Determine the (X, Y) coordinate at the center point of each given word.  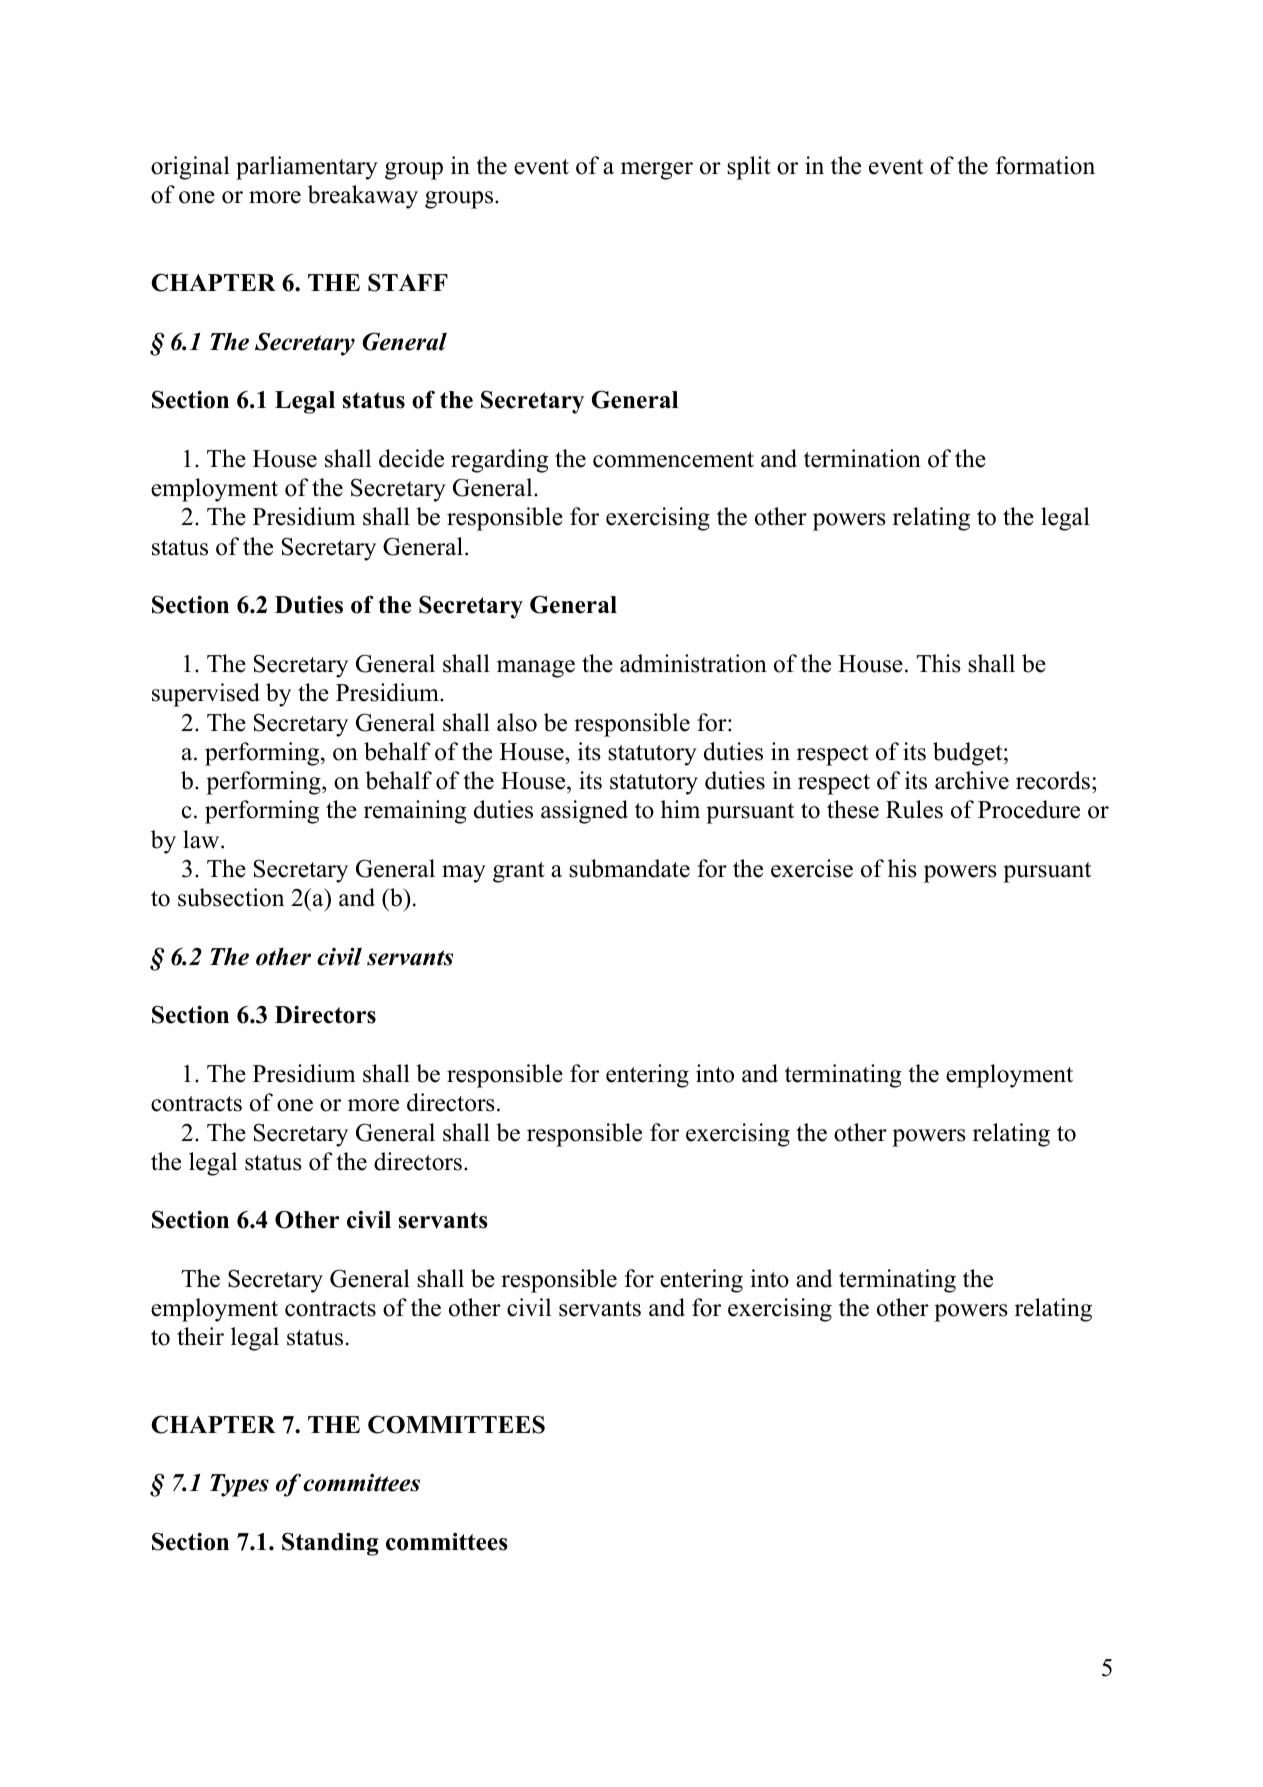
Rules (914, 809)
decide (411, 458)
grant (519, 872)
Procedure (1029, 809)
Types (239, 1485)
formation (1045, 165)
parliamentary (307, 168)
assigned (584, 812)
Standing (330, 1544)
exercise (812, 868)
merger (657, 171)
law (202, 839)
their (200, 1336)
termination (862, 458)
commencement (673, 460)
